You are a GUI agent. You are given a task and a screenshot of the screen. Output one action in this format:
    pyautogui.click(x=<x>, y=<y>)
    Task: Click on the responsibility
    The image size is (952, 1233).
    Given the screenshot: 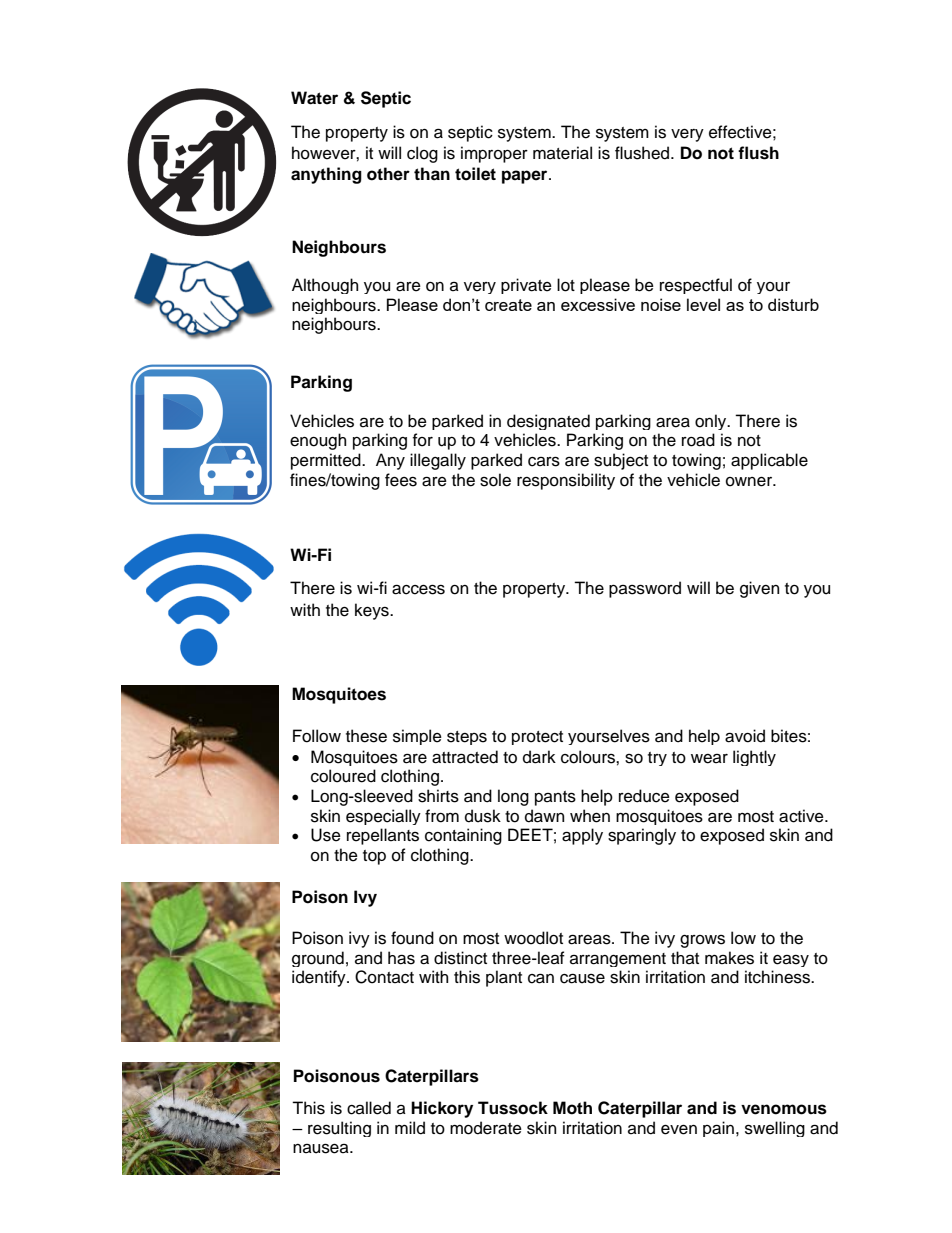 What is the action you would take?
    pyautogui.click(x=566, y=481)
